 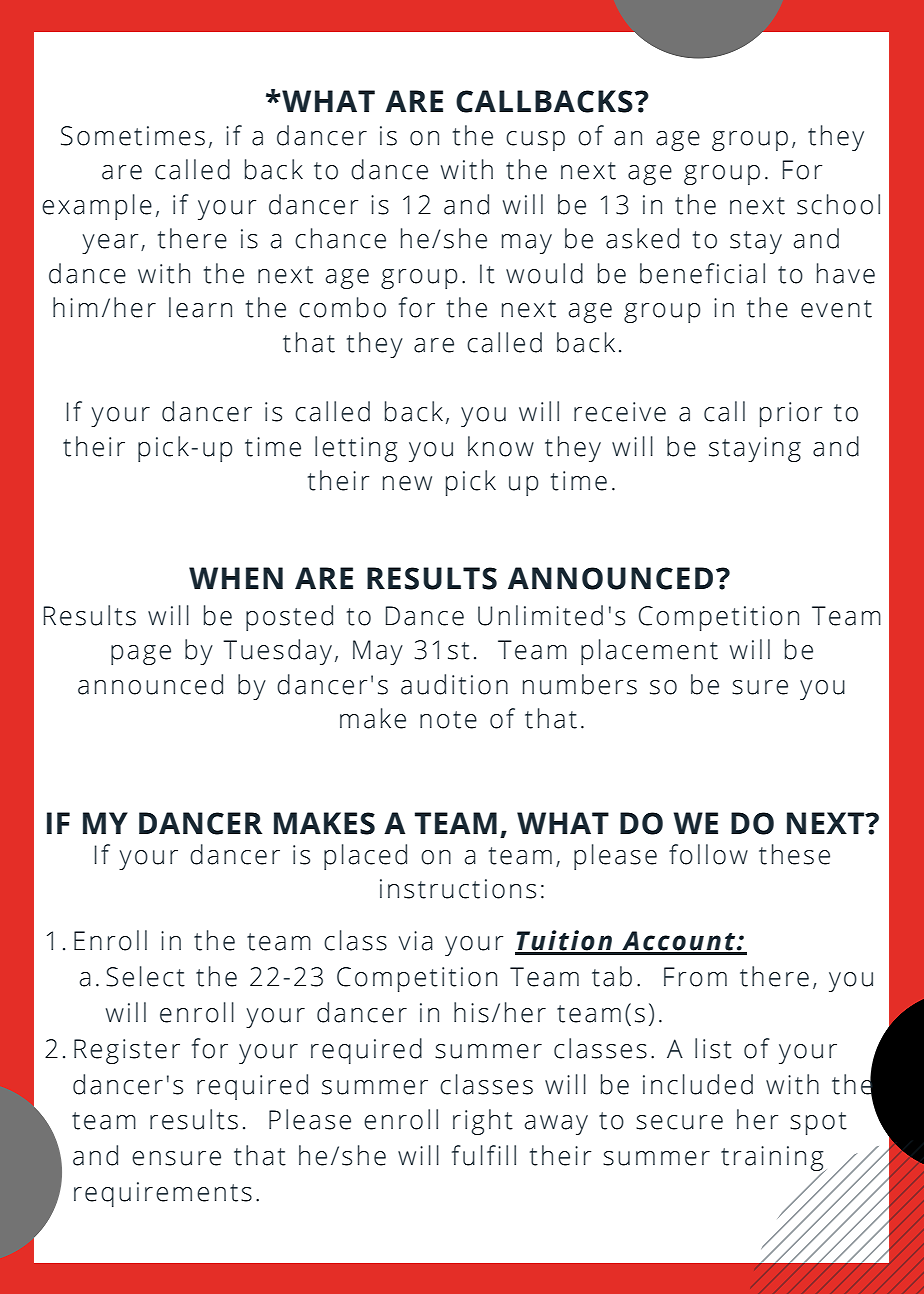 I want to click on requirements, so click(x=163, y=1194).
